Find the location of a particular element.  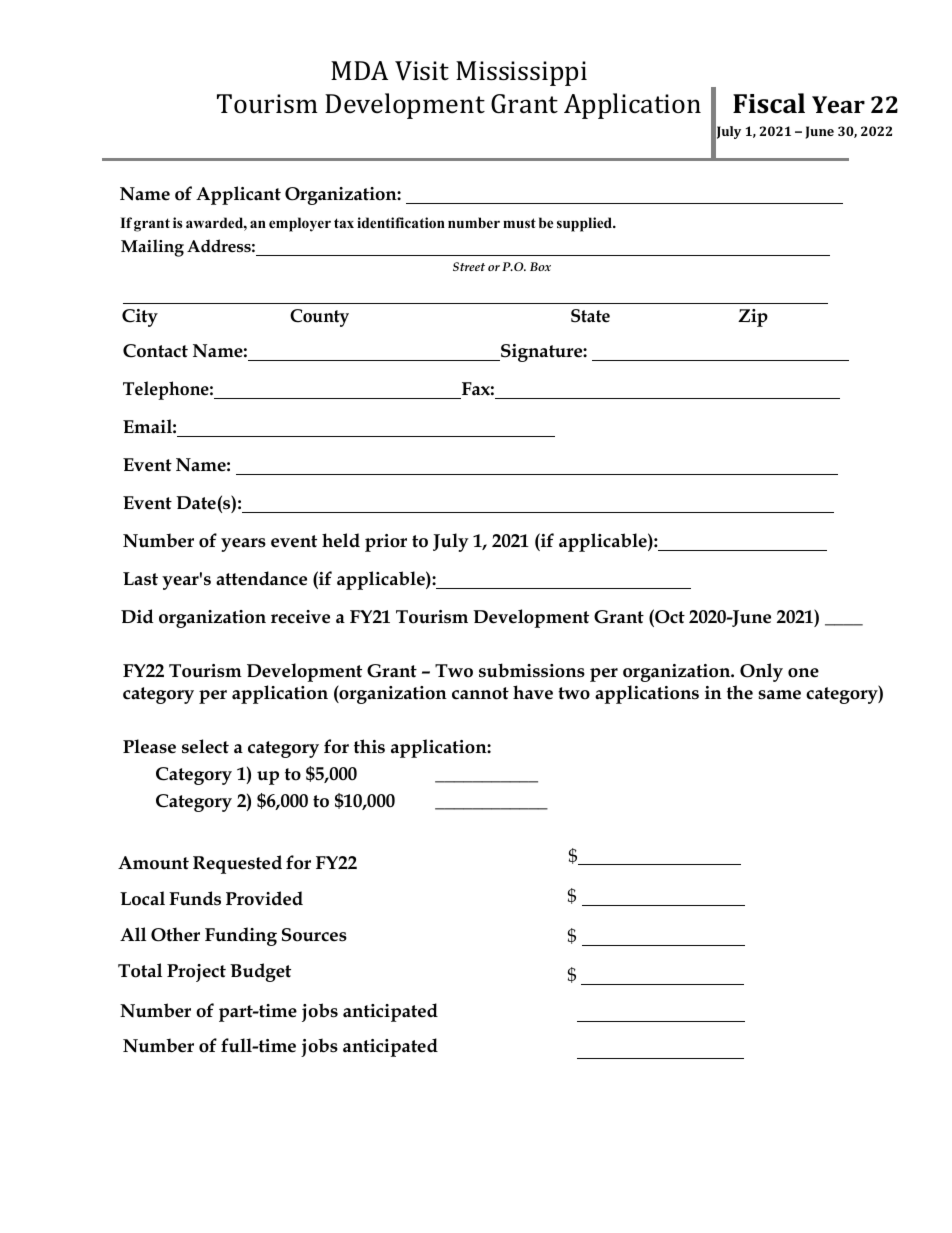

Funding is located at coordinates (241, 936).
